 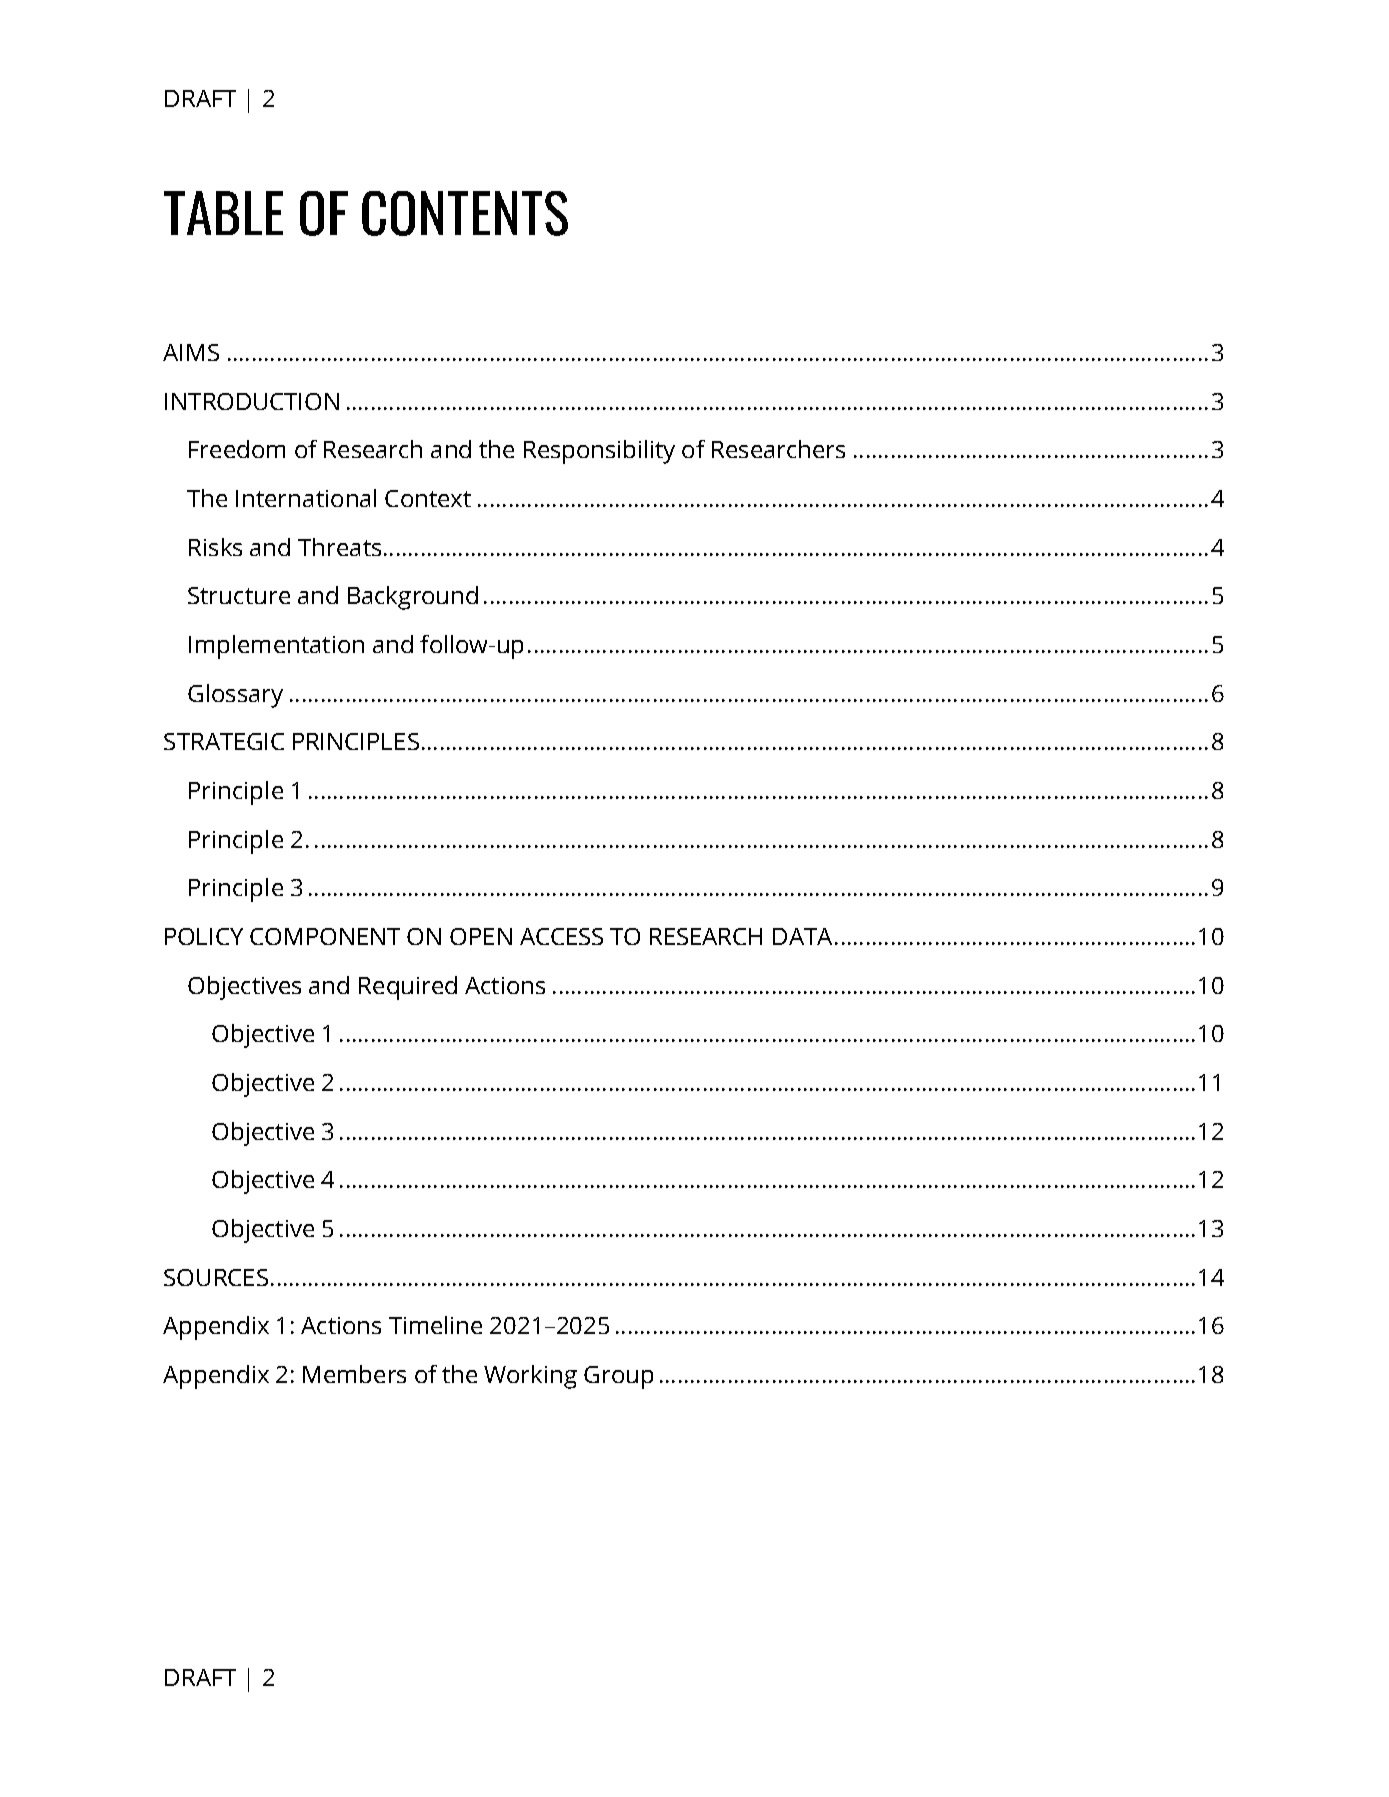 I want to click on Responsibility, so click(x=599, y=452).
